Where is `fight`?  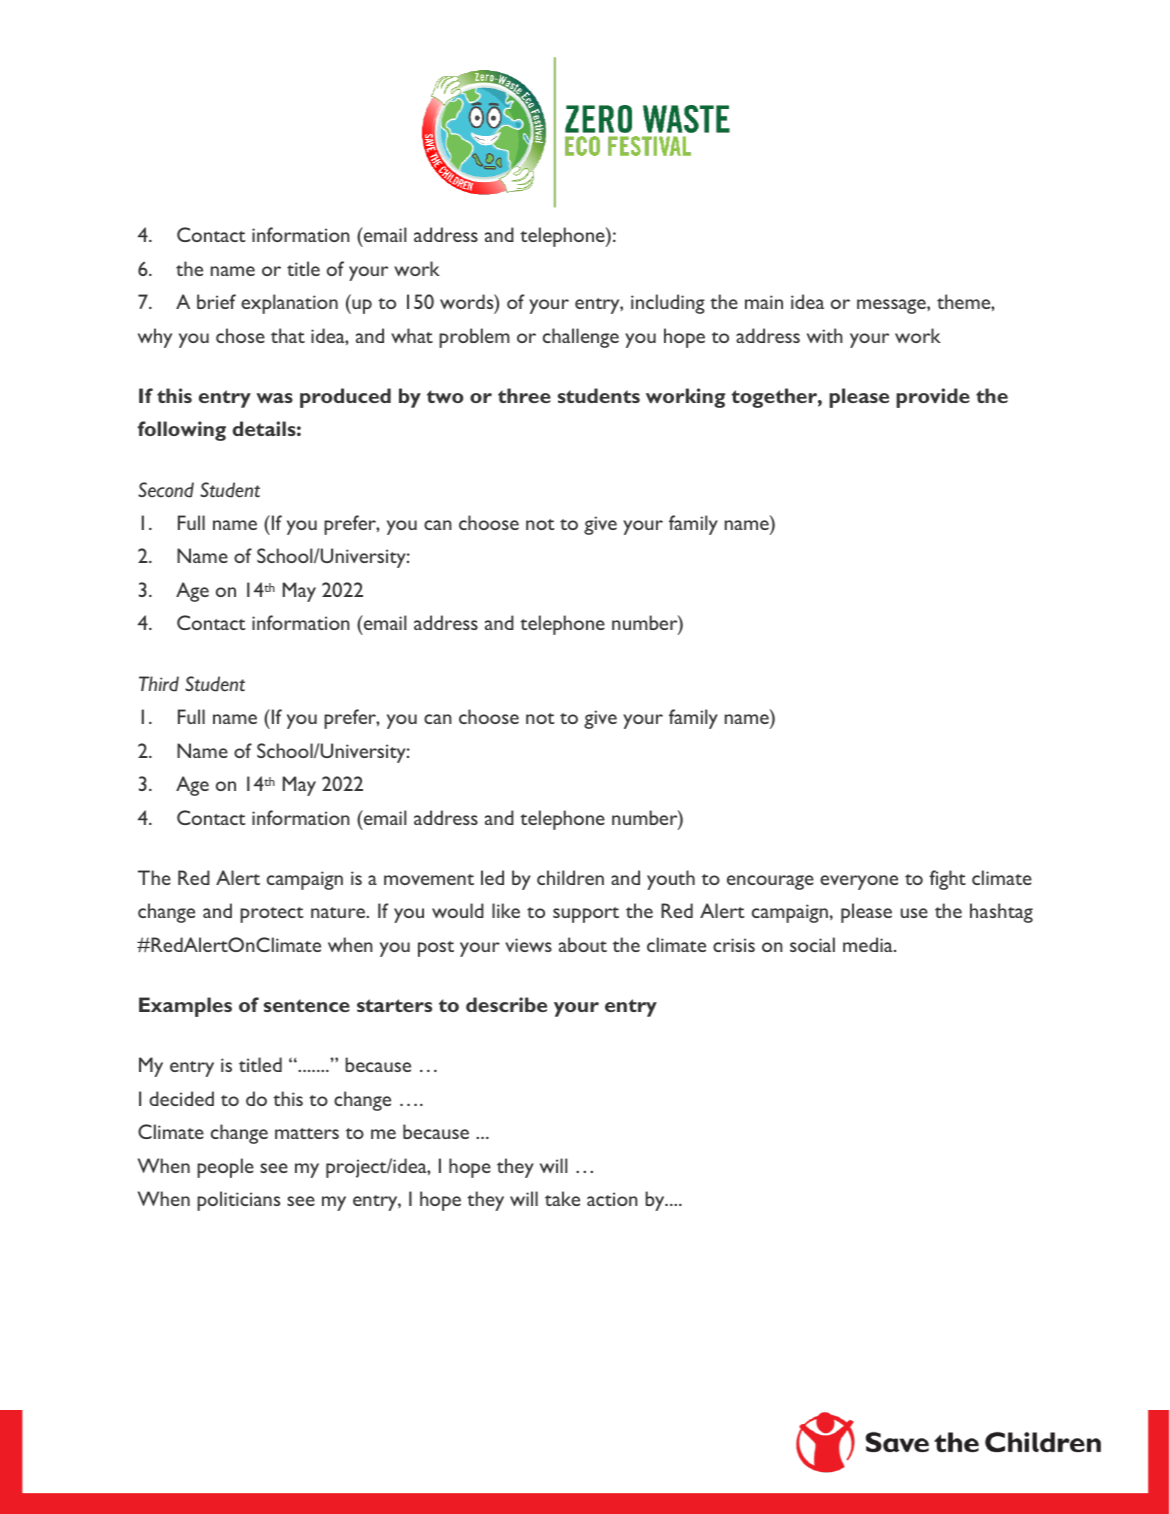 fight is located at coordinates (947, 880).
